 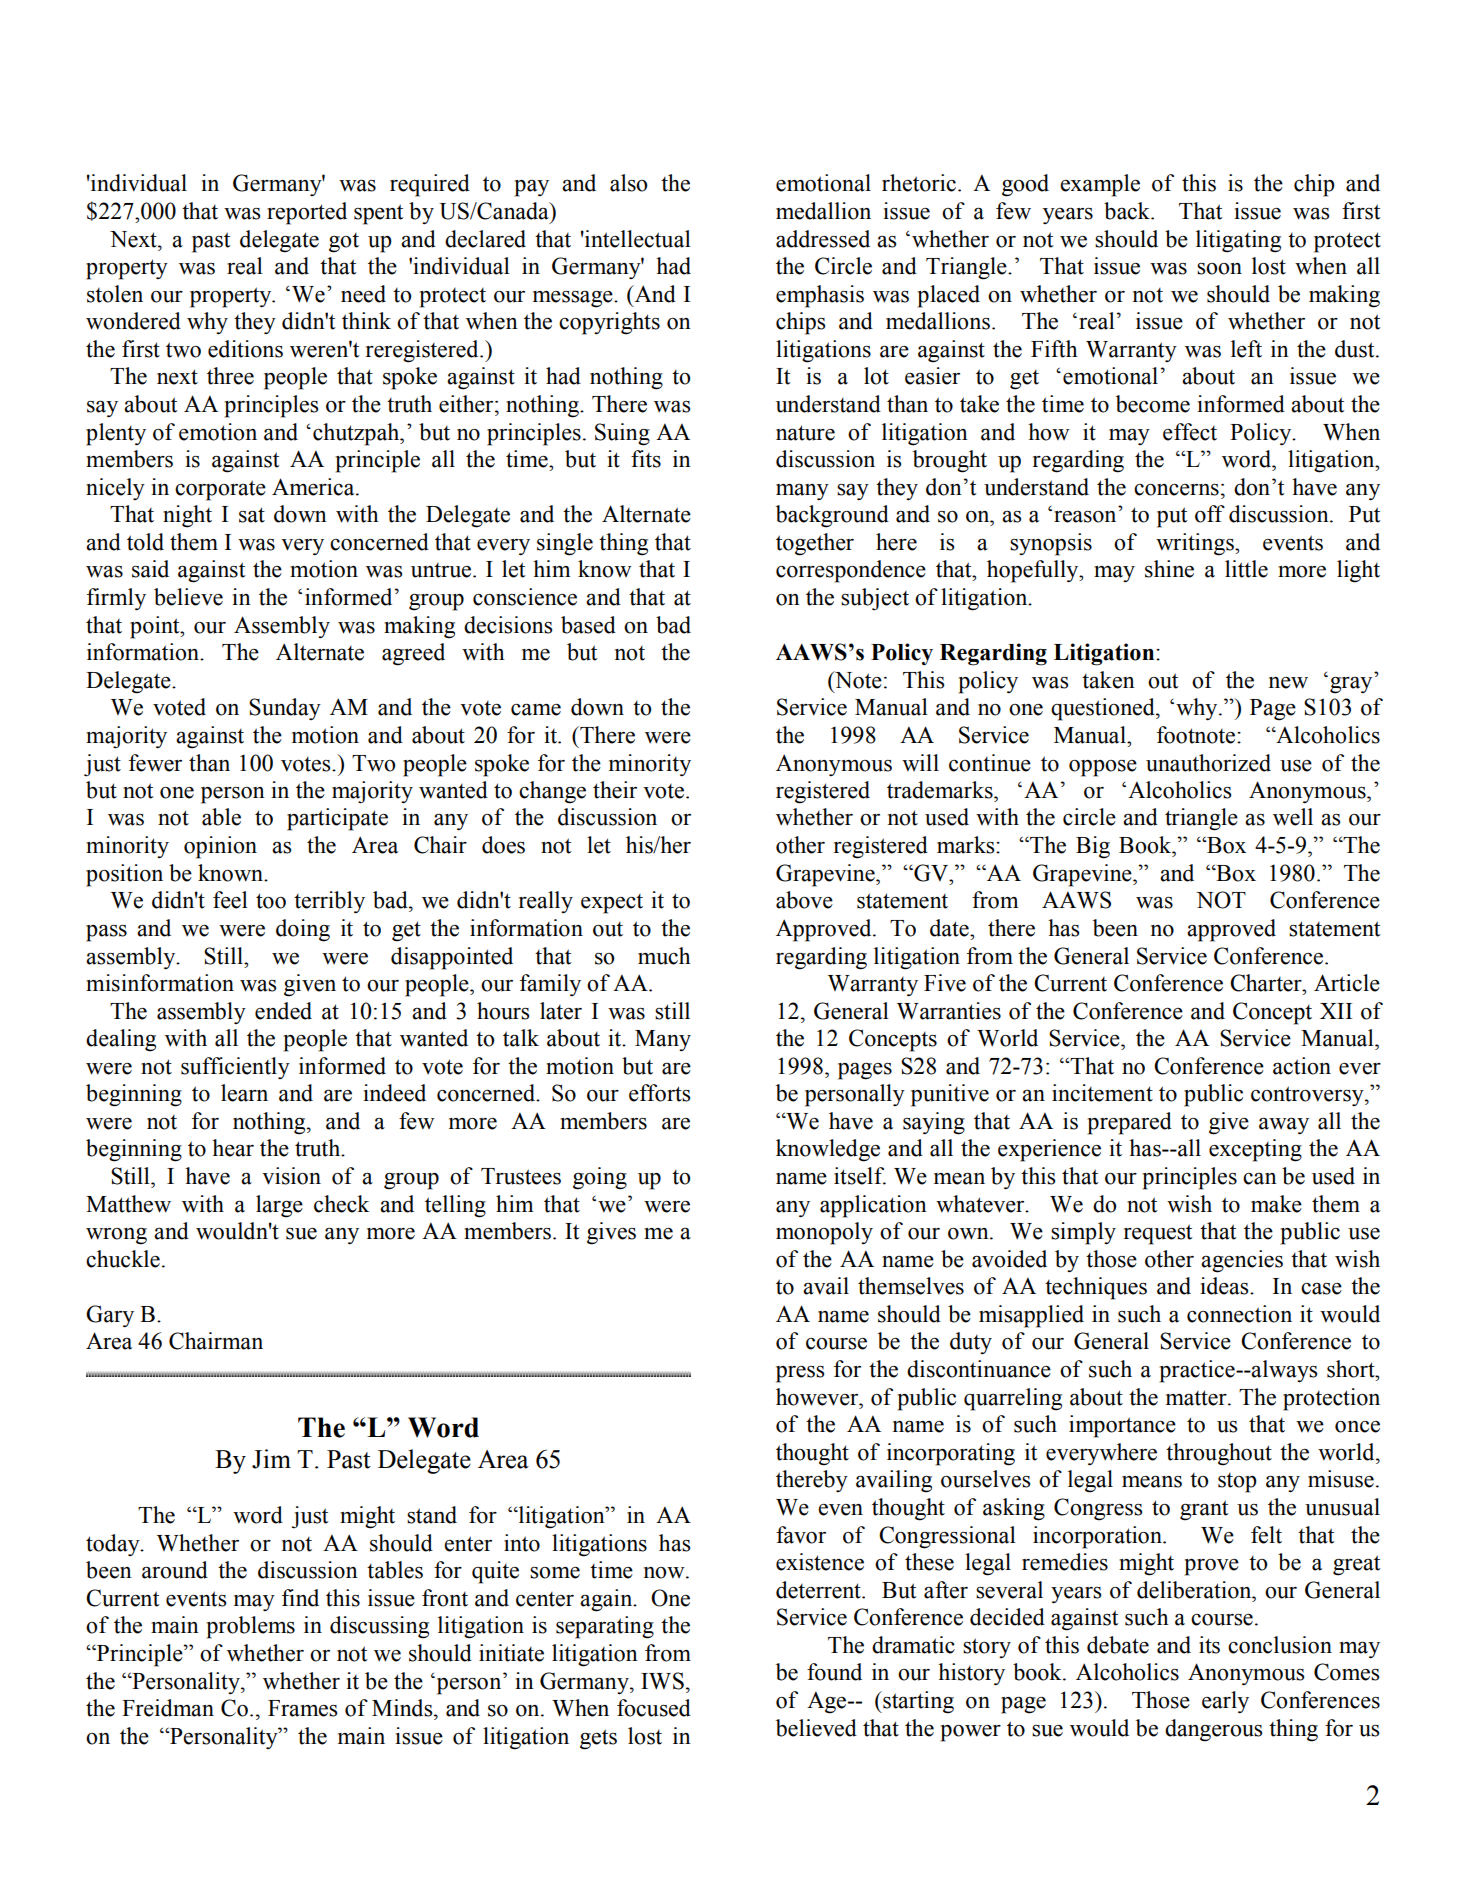 I want to click on Frames, so click(x=302, y=1708).
